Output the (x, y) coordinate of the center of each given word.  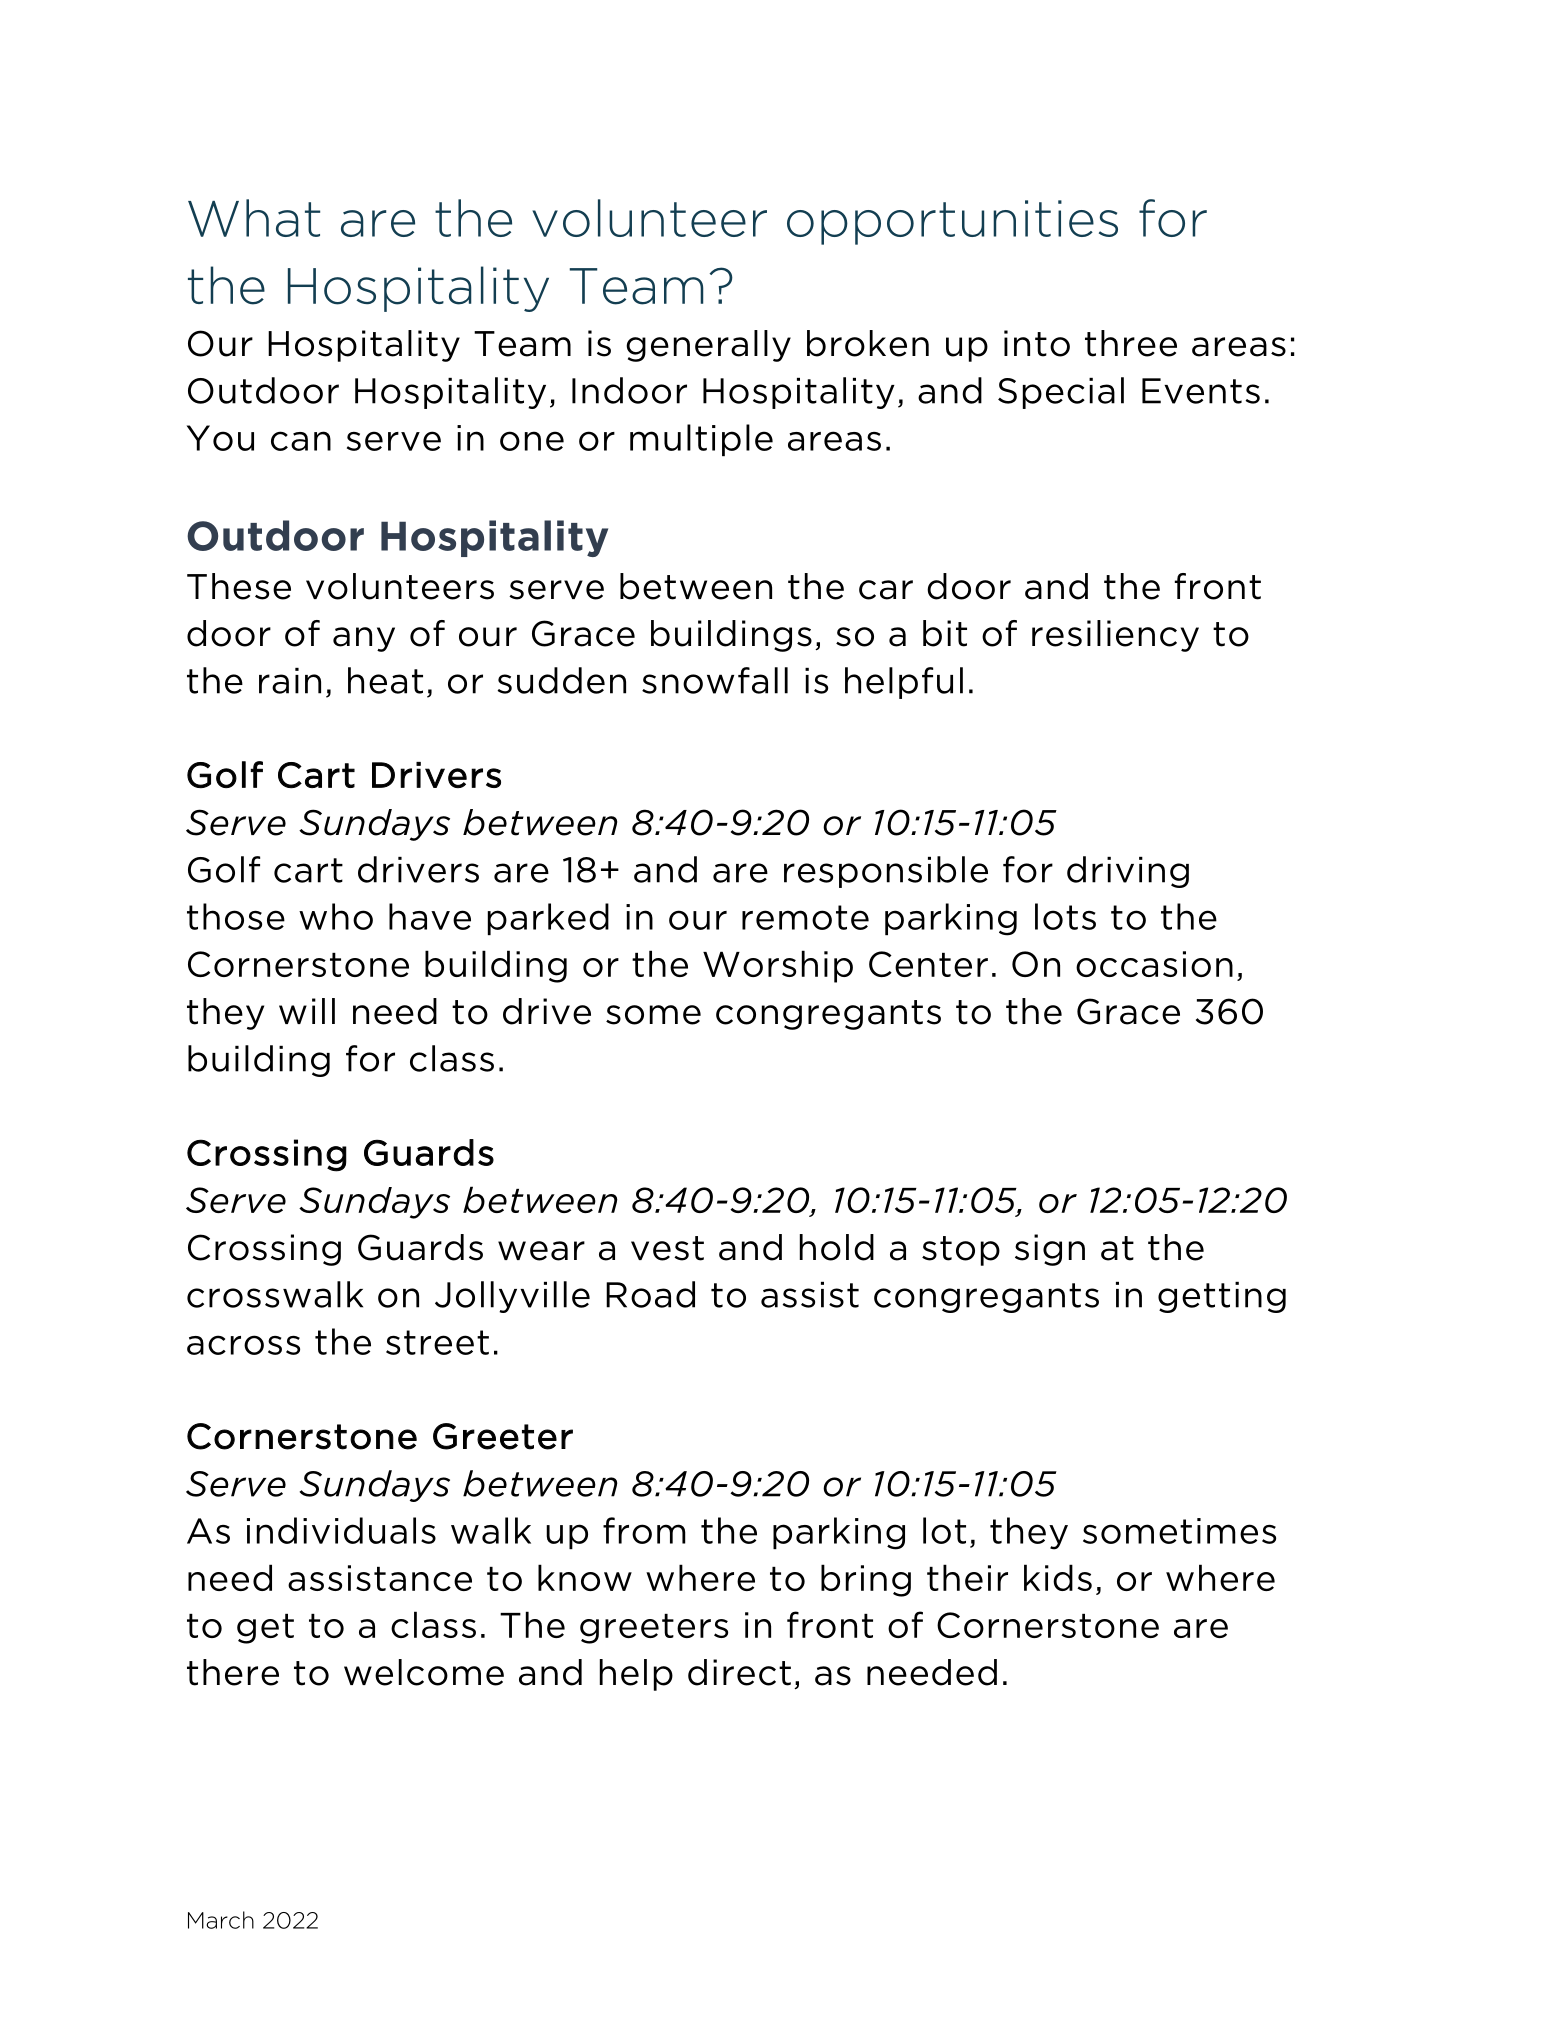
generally (708, 346)
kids (1058, 1577)
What (254, 218)
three (1131, 343)
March (221, 1920)
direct (739, 1672)
